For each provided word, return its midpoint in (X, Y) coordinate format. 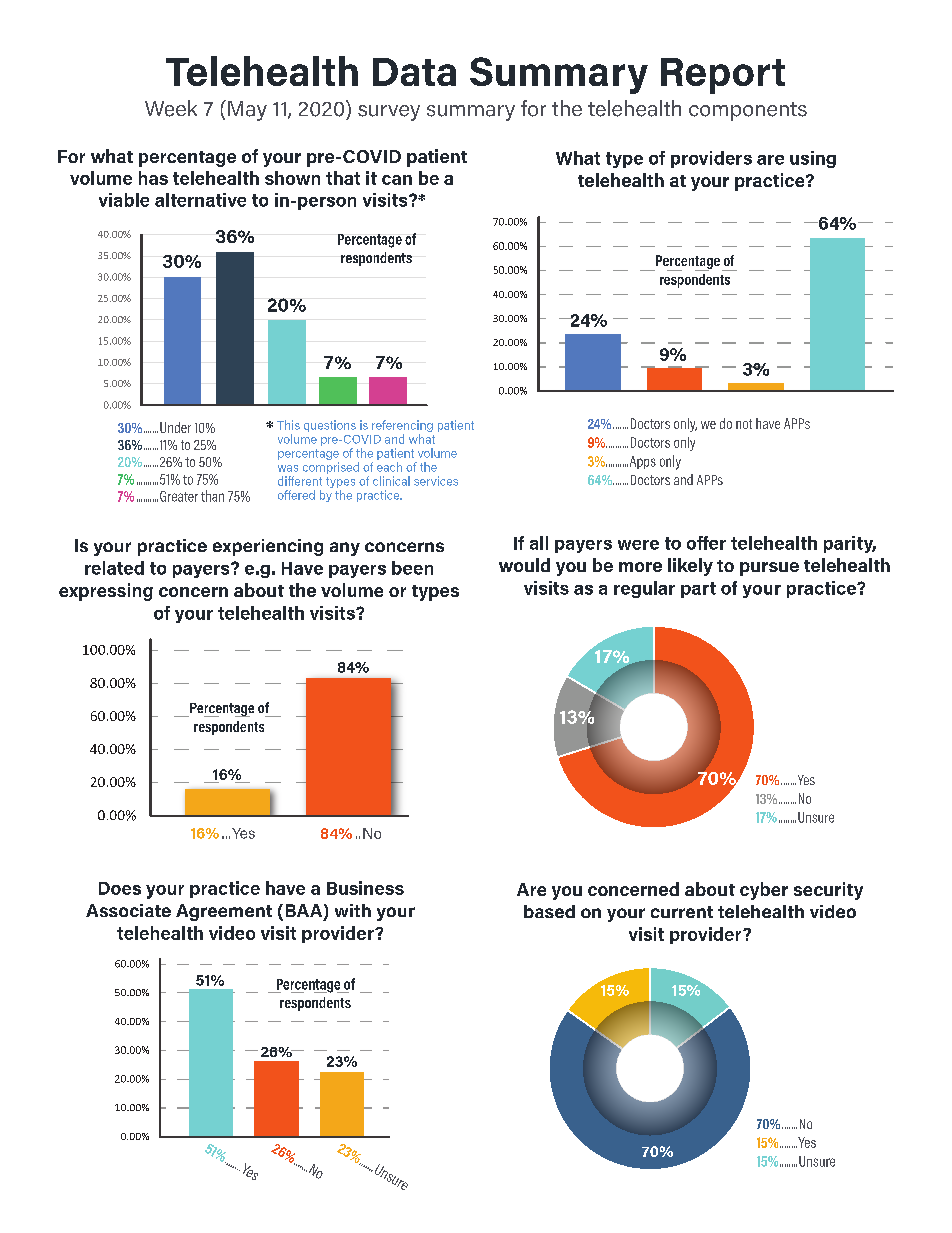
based (549, 911)
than (212, 496)
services (436, 481)
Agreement (224, 912)
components (748, 111)
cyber (764, 891)
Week (171, 108)
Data (414, 72)
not (744, 424)
